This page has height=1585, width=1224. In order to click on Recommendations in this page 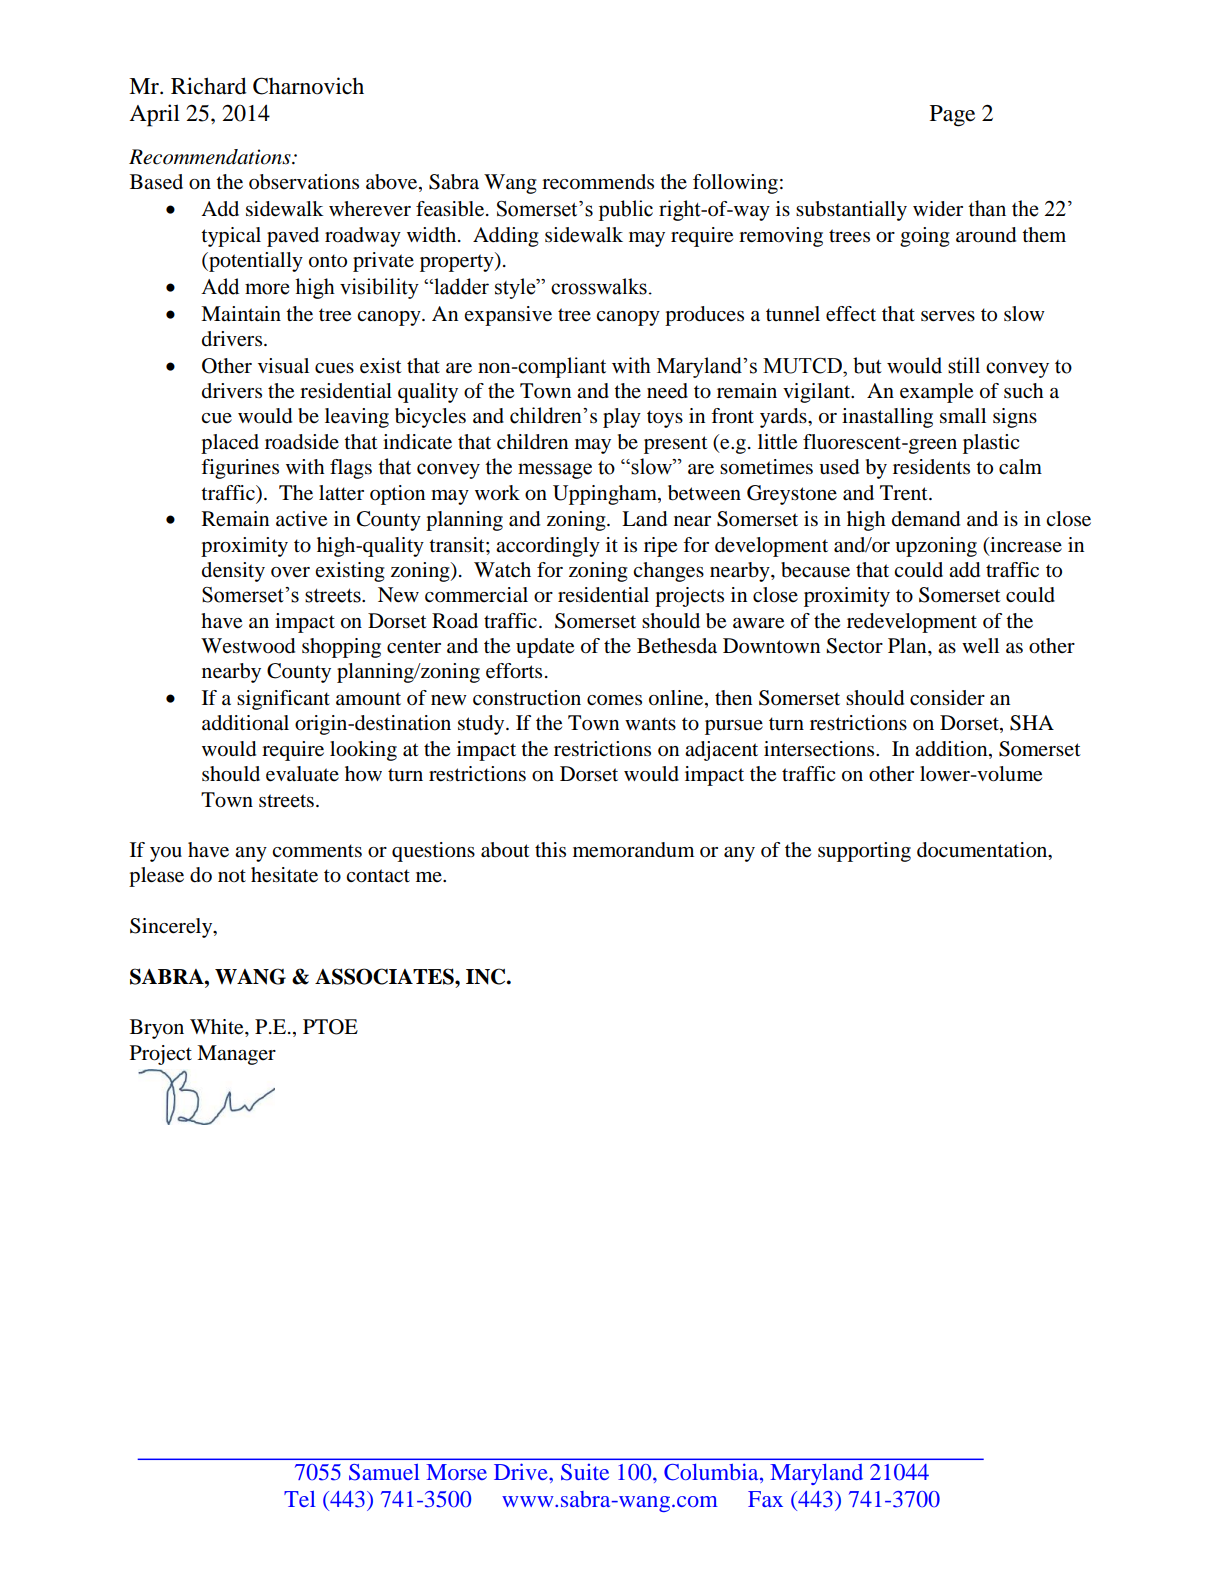, I will do `click(211, 157)`.
